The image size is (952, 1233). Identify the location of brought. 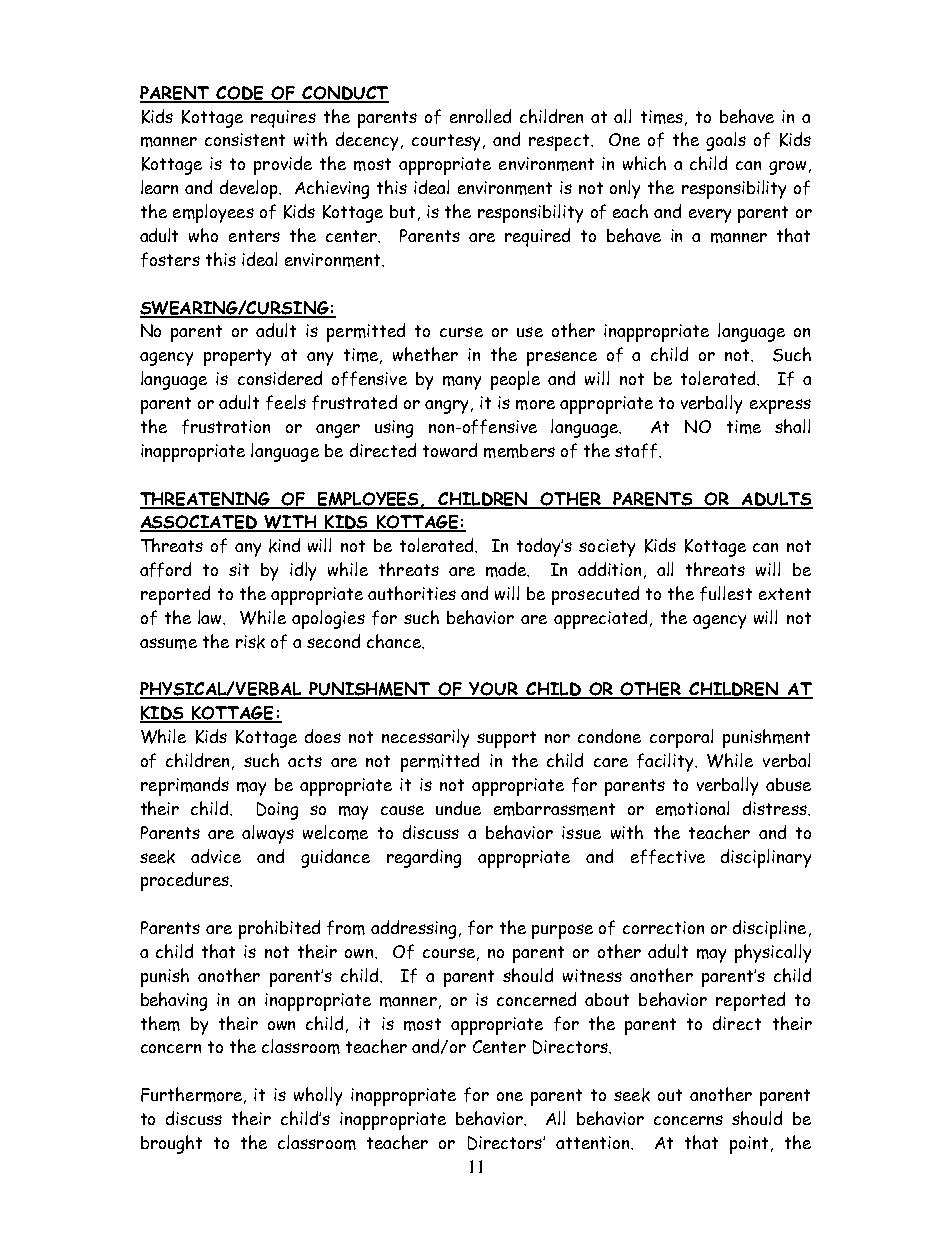
(171, 1144).
